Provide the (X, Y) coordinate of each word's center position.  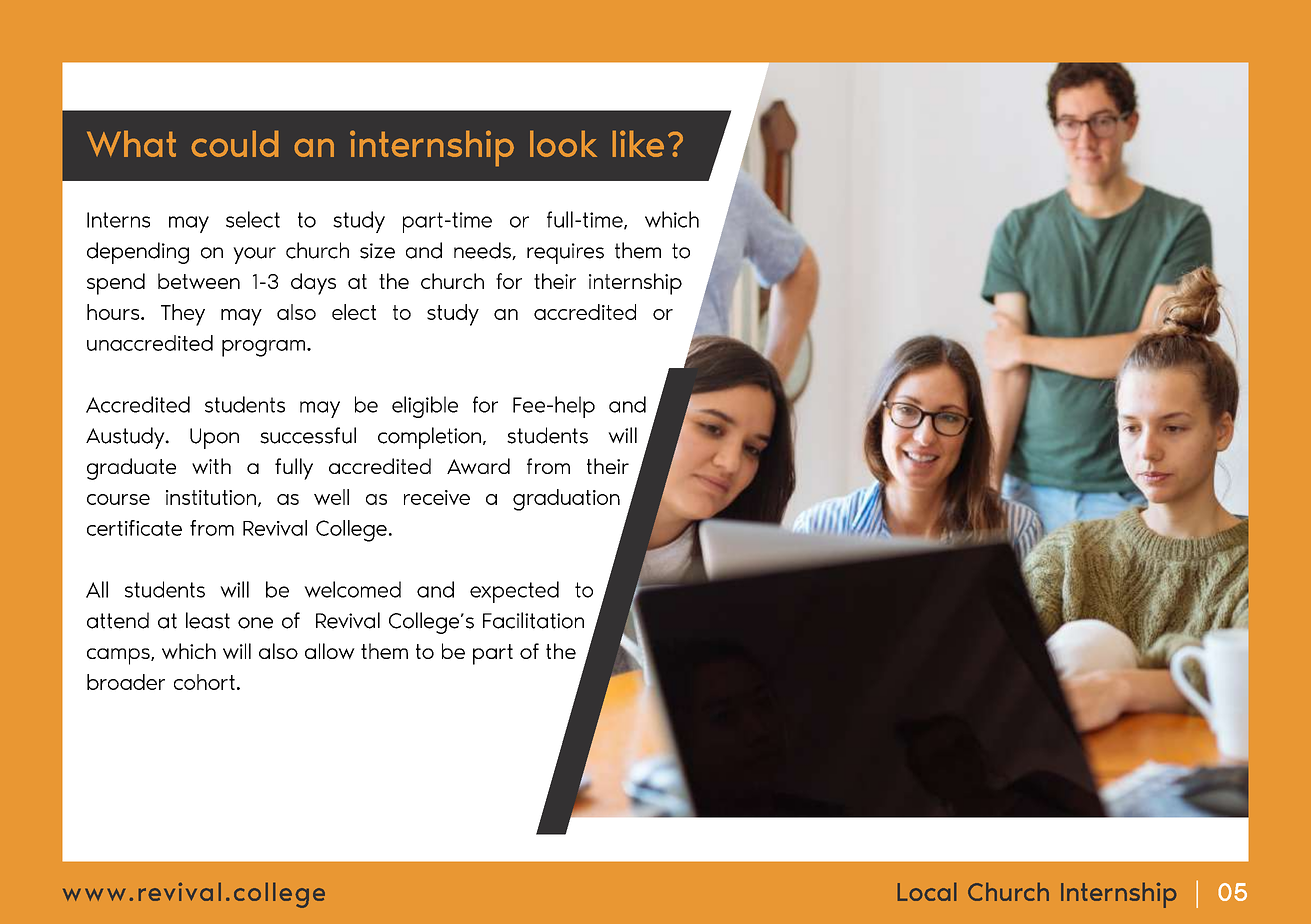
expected (514, 592)
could (235, 143)
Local (927, 891)
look (563, 143)
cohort (204, 682)
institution (211, 497)
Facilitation (533, 620)
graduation (566, 500)
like (638, 143)
